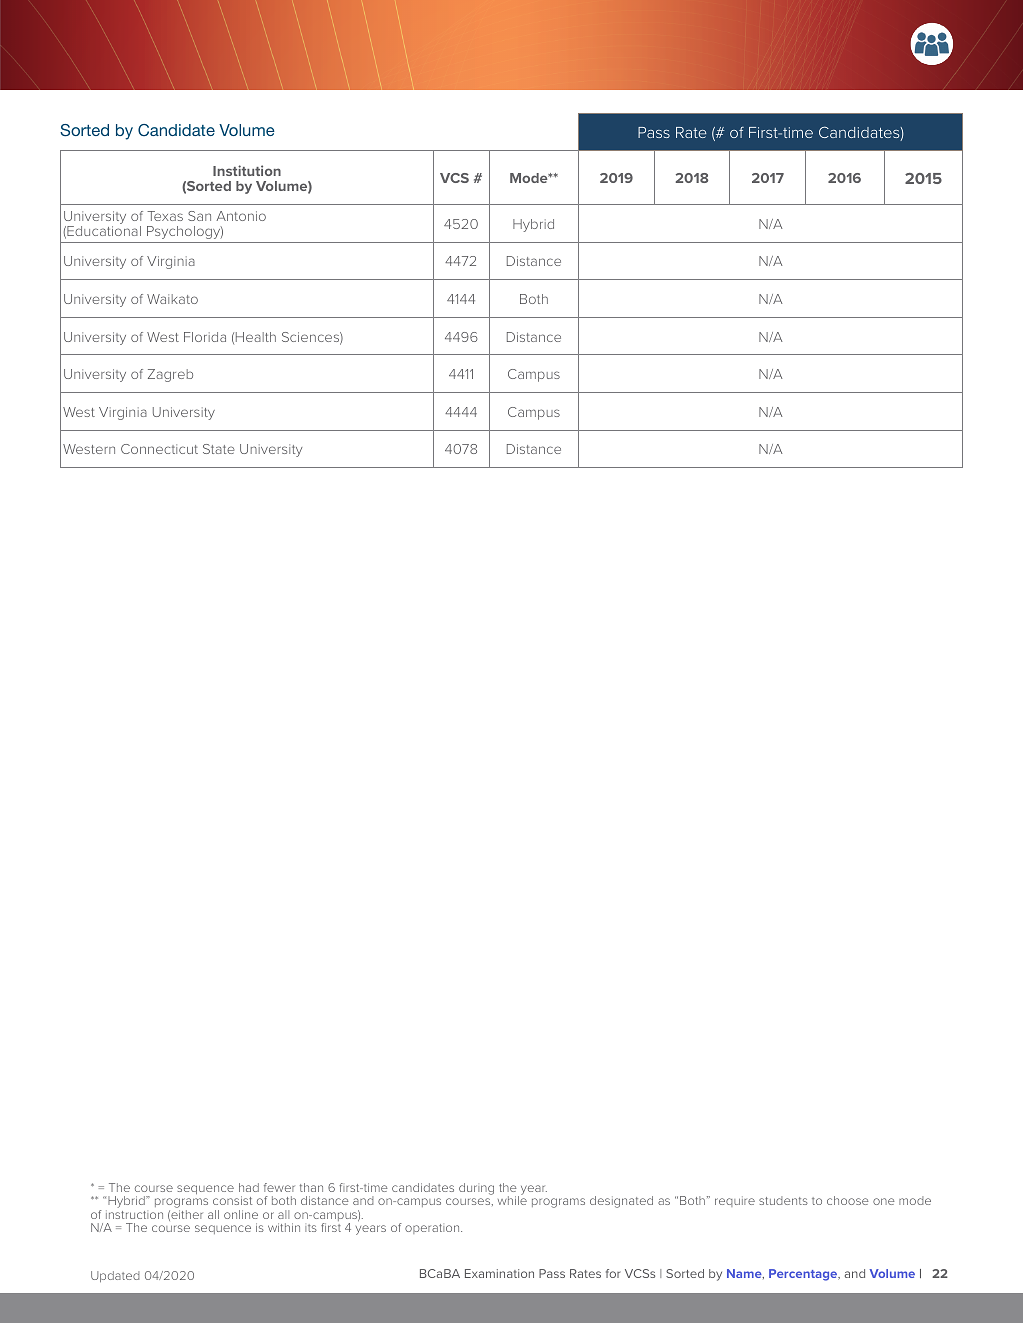  Describe the element at coordinates (241, 1214) in the screenshot. I see `online` at that location.
